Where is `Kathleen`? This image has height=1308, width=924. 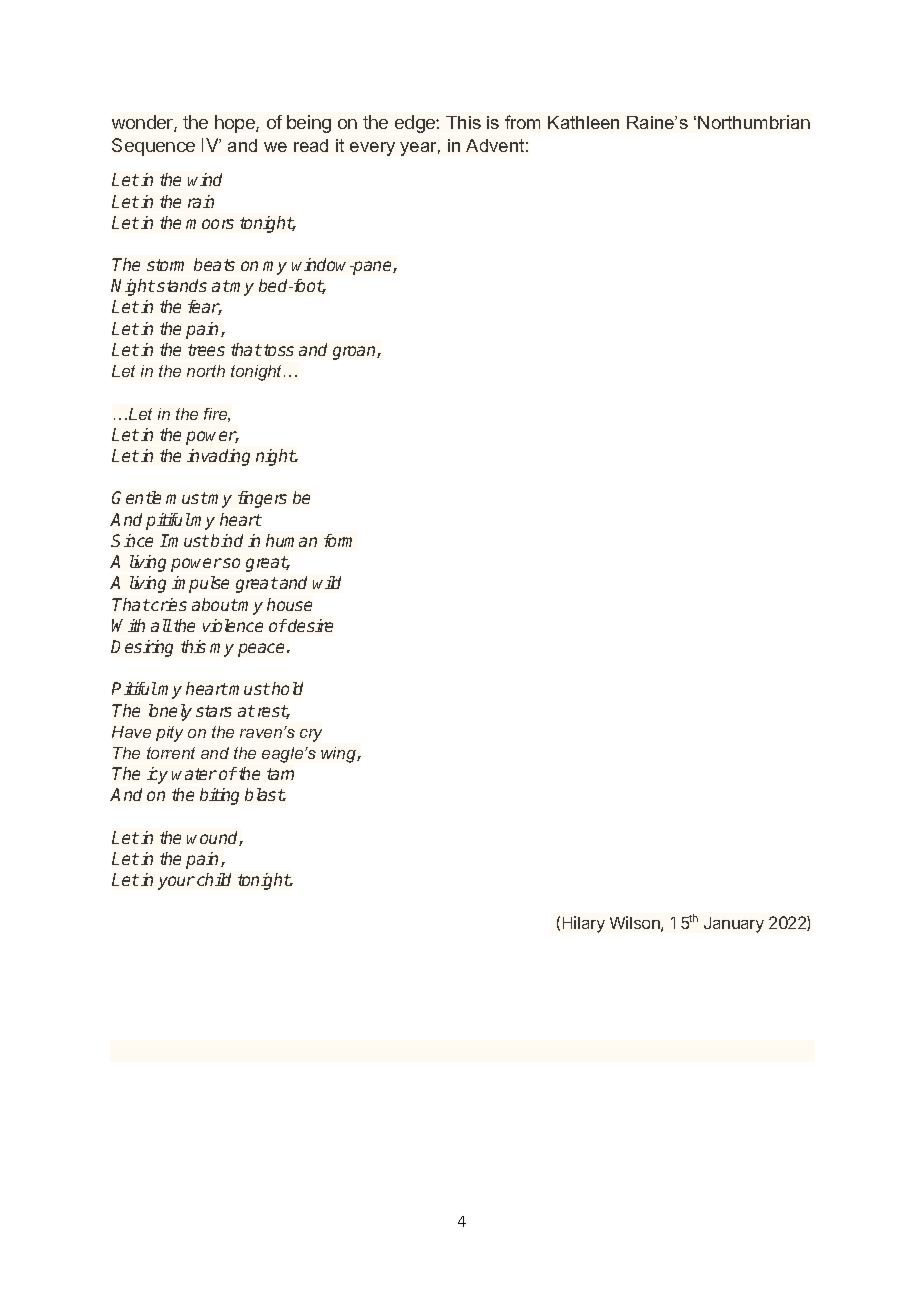 Kathleen is located at coordinates (583, 122).
